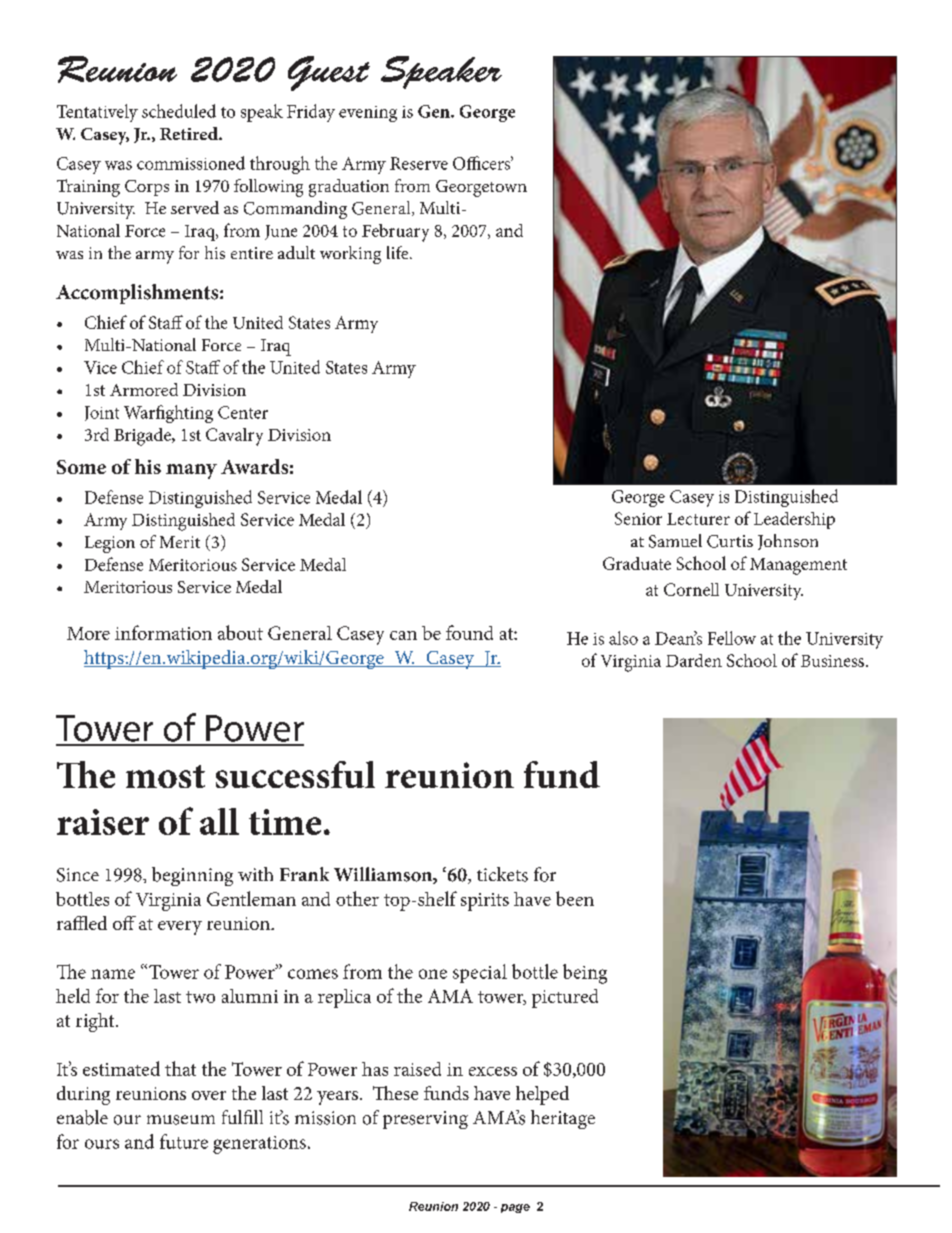 Image resolution: width=952 pixels, height=1233 pixels. I want to click on evening, so click(368, 114).
